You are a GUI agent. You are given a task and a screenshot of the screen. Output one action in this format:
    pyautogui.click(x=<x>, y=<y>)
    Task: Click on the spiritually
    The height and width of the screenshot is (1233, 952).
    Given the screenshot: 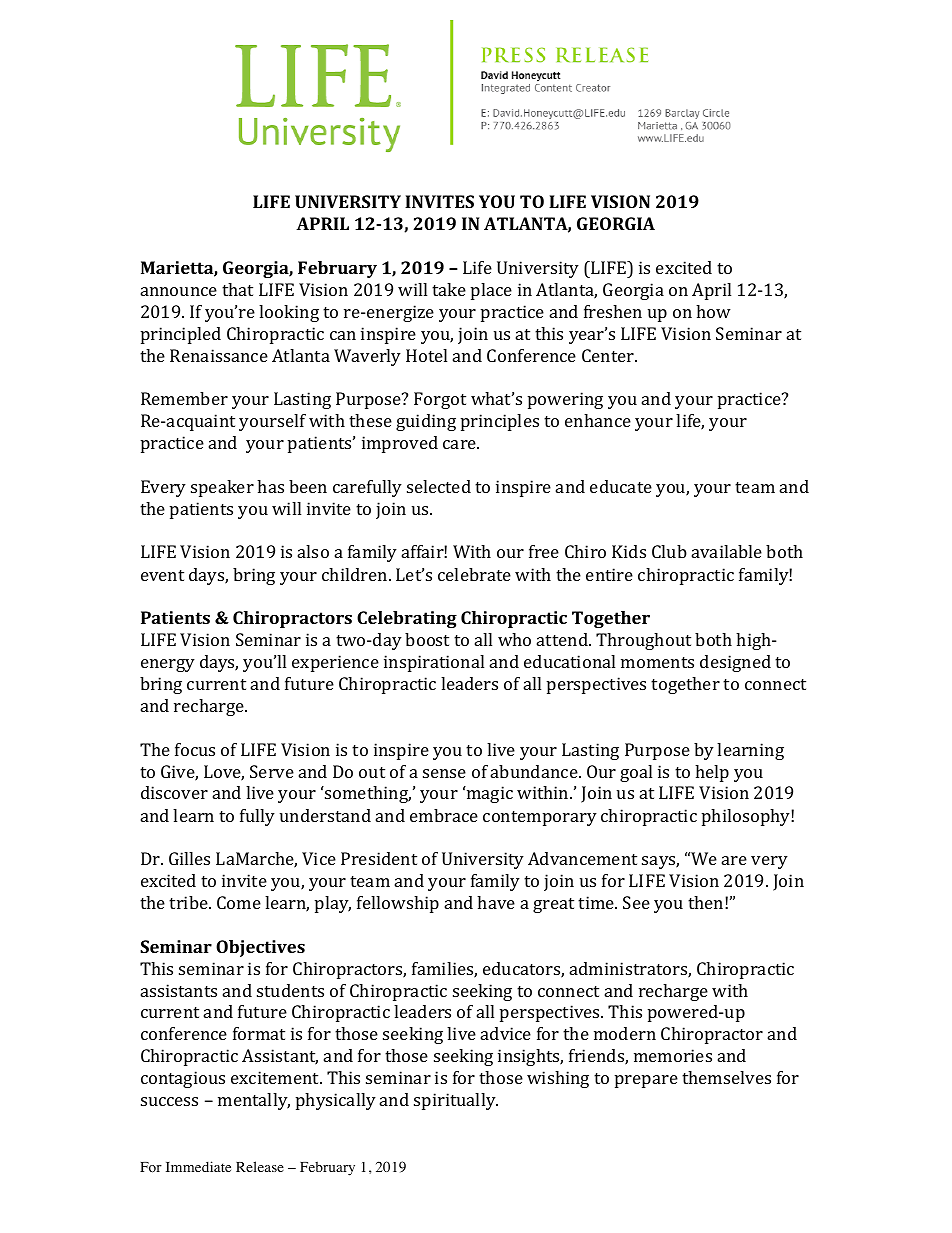 What is the action you would take?
    pyautogui.click(x=456, y=1101)
